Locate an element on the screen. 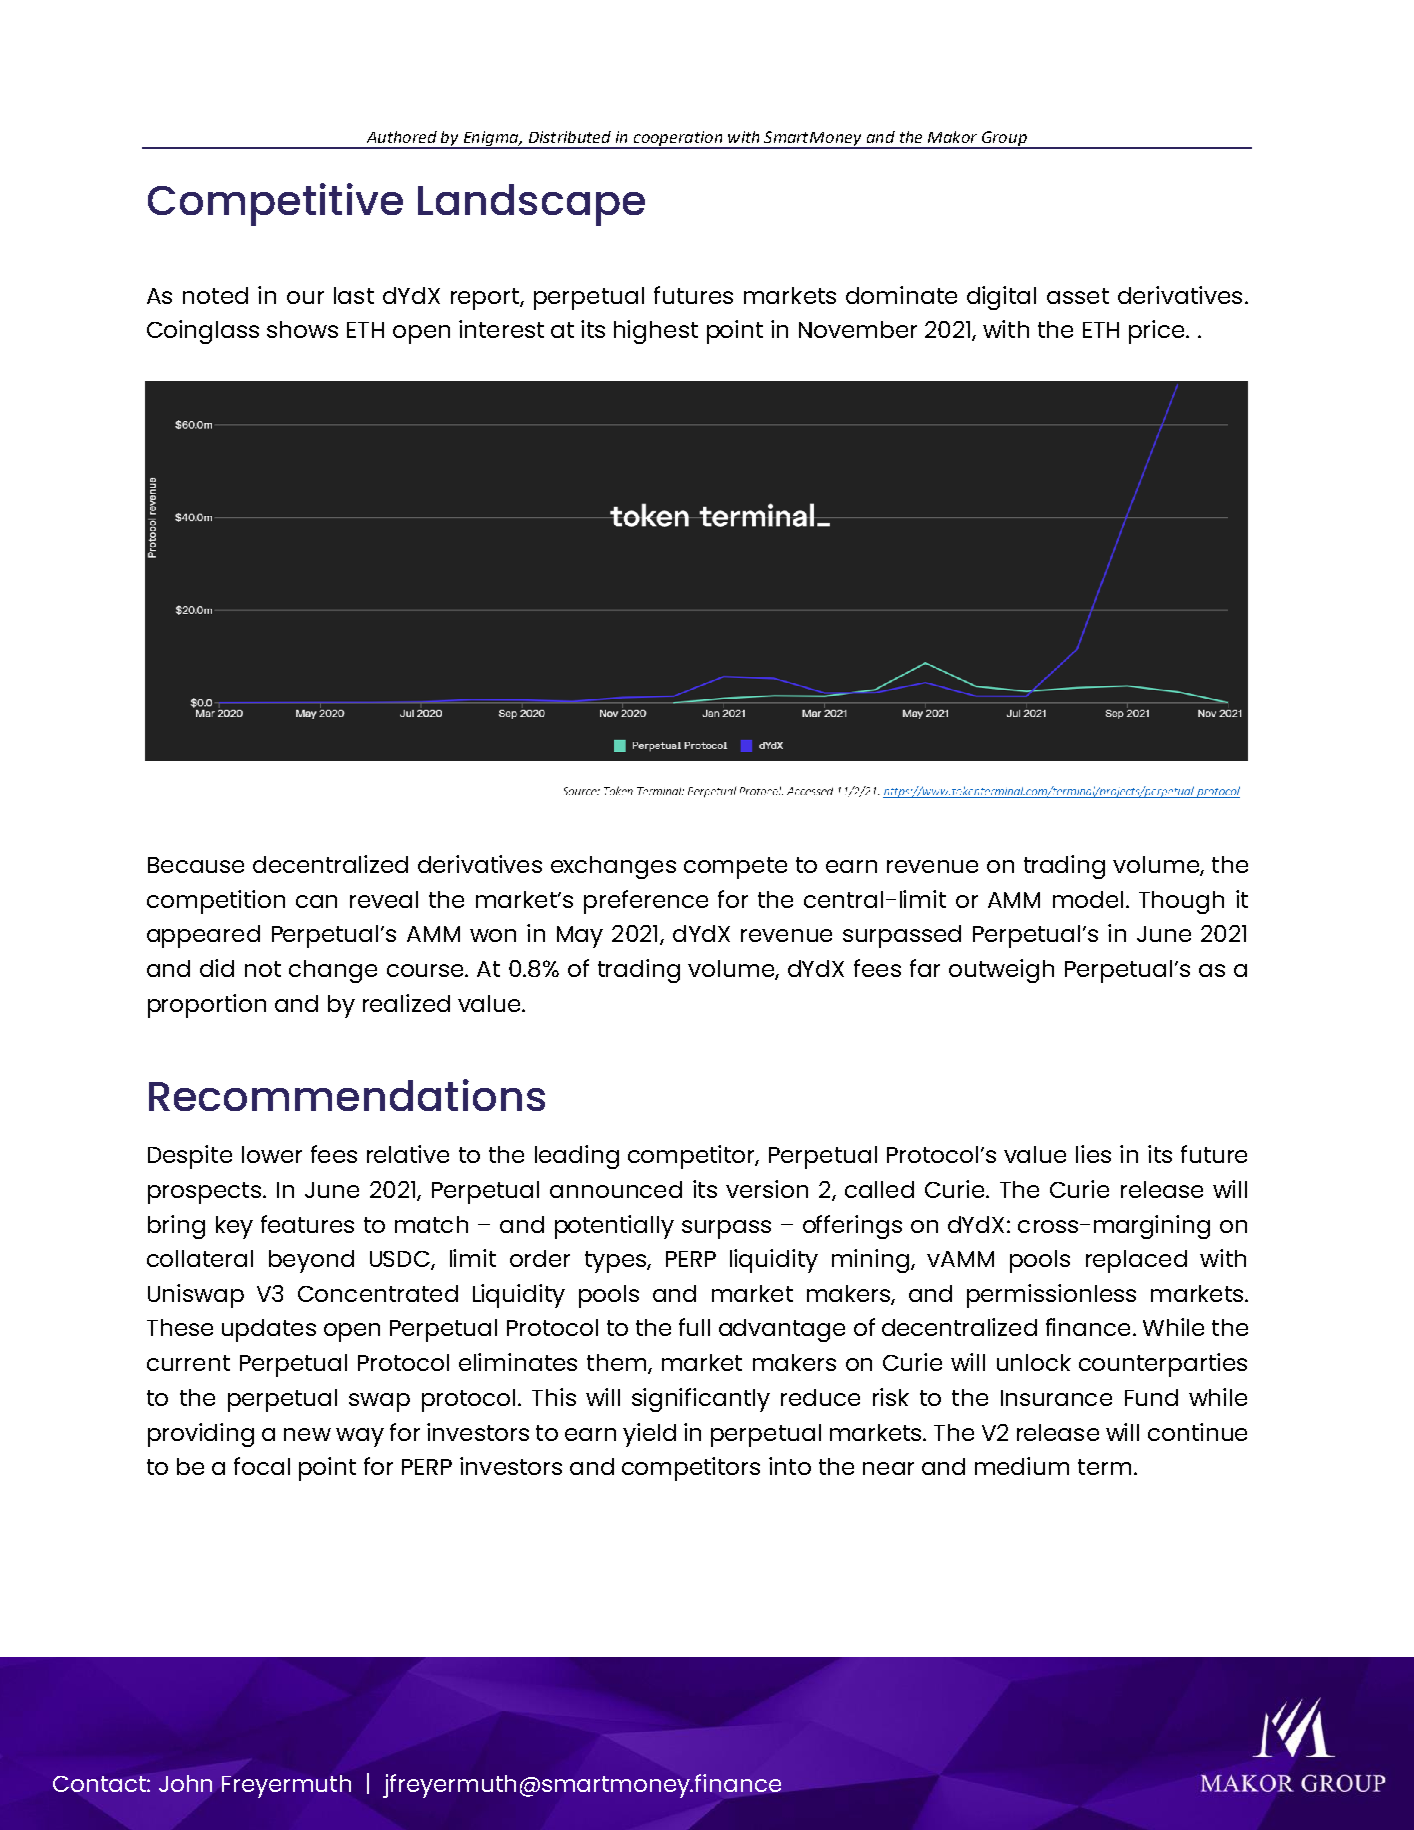  Group is located at coordinates (1004, 139).
